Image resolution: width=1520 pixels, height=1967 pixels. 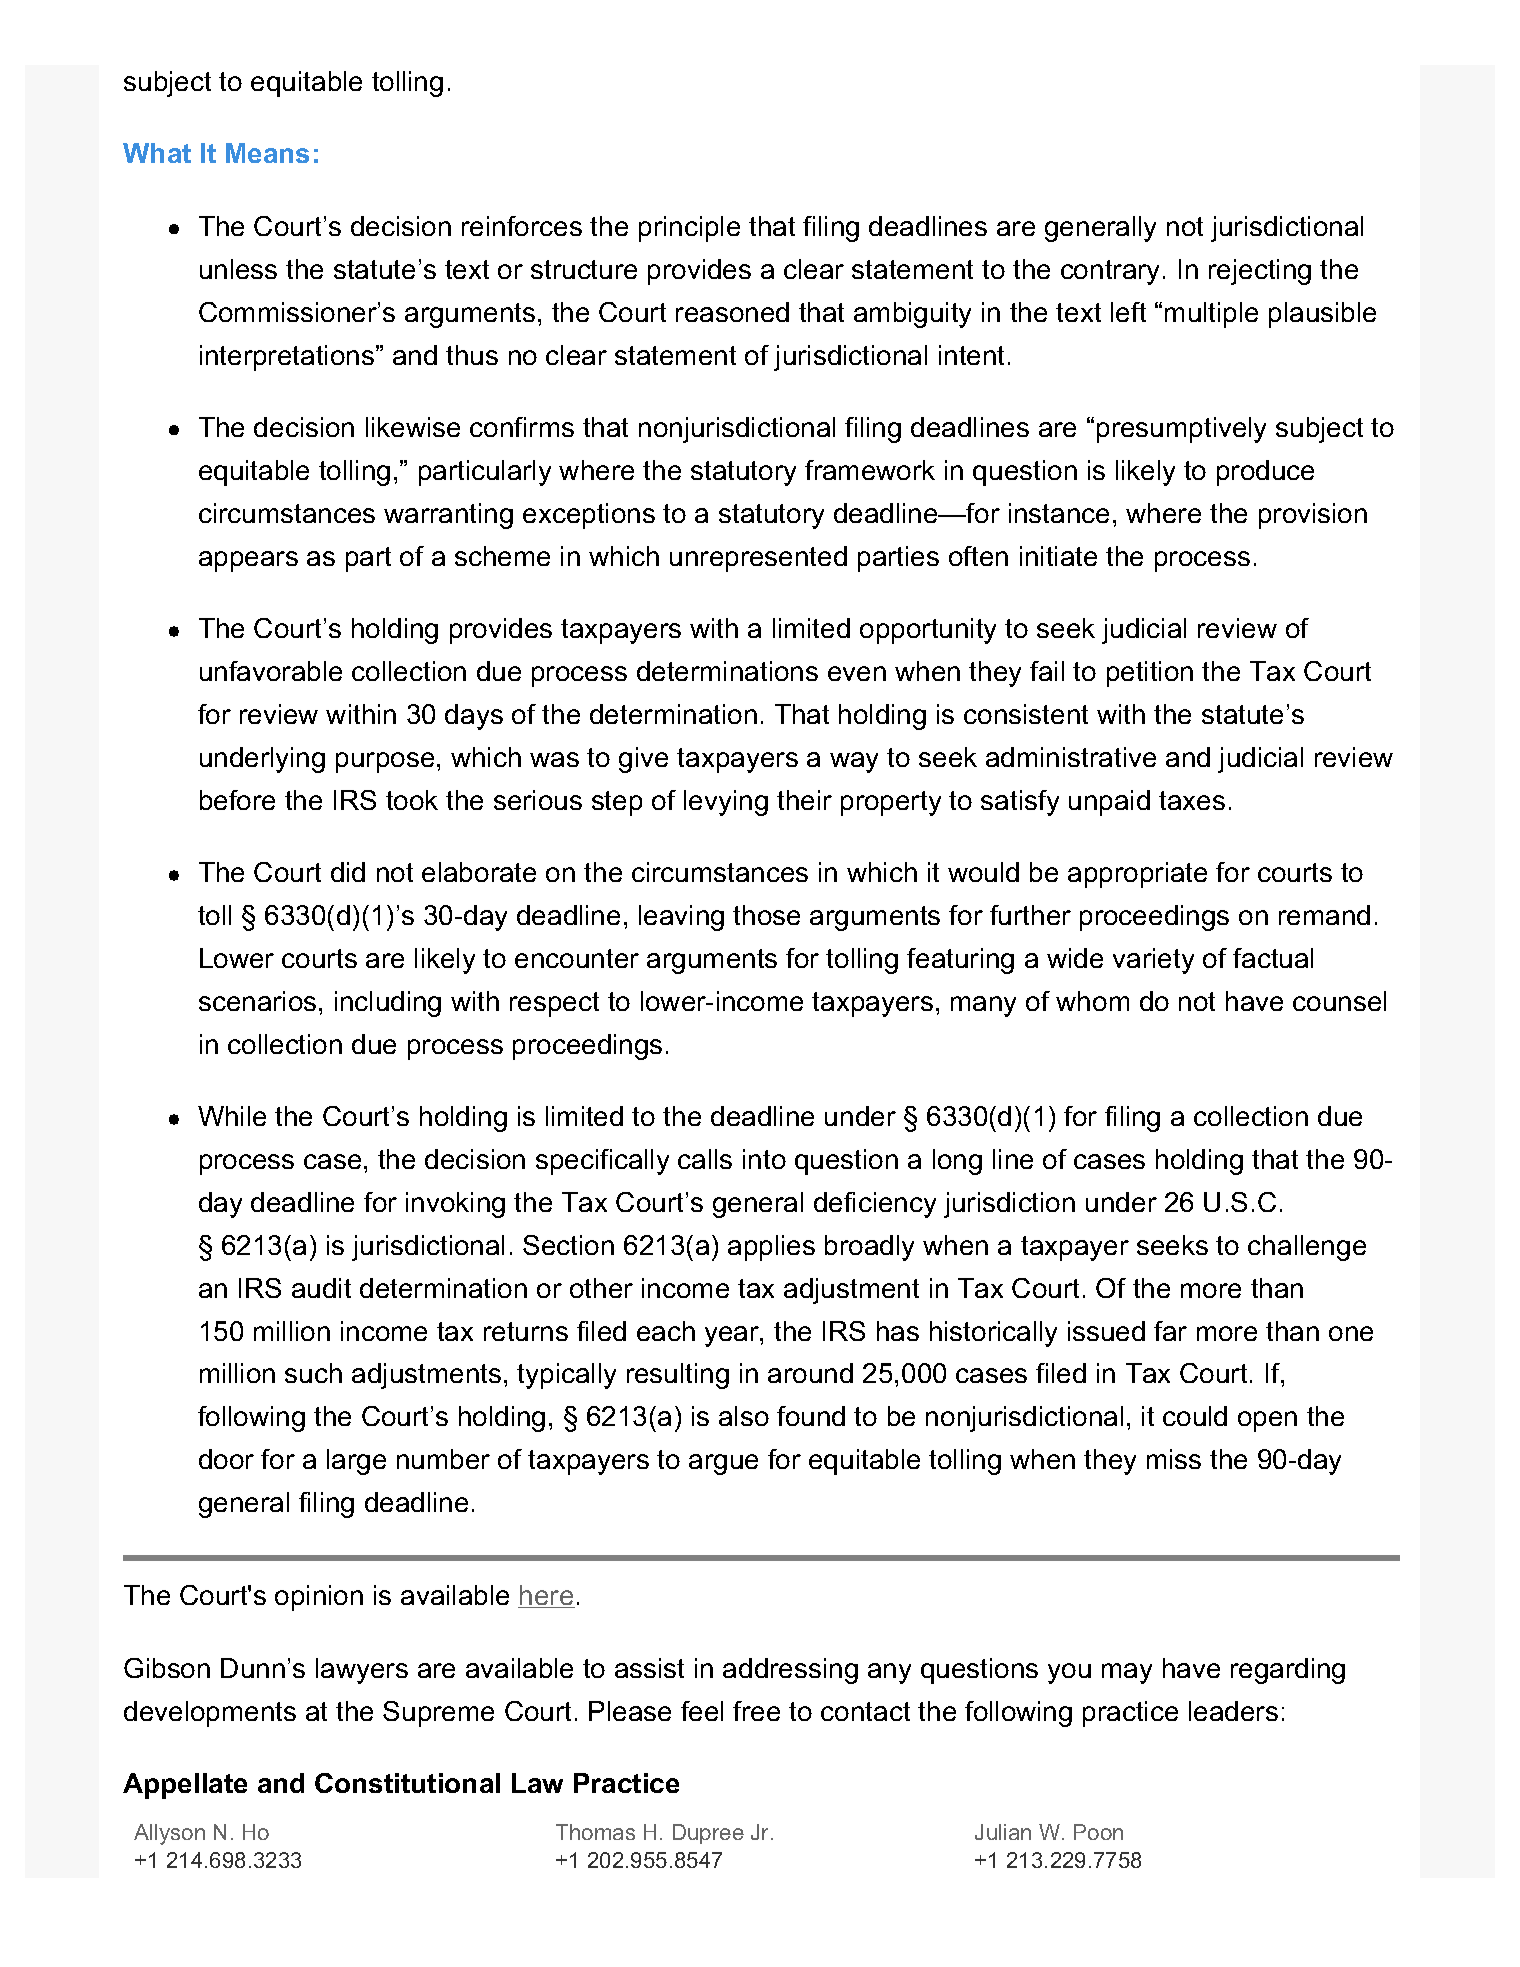 What do you see at coordinates (267, 153) in the screenshot?
I see `Means` at bounding box center [267, 153].
